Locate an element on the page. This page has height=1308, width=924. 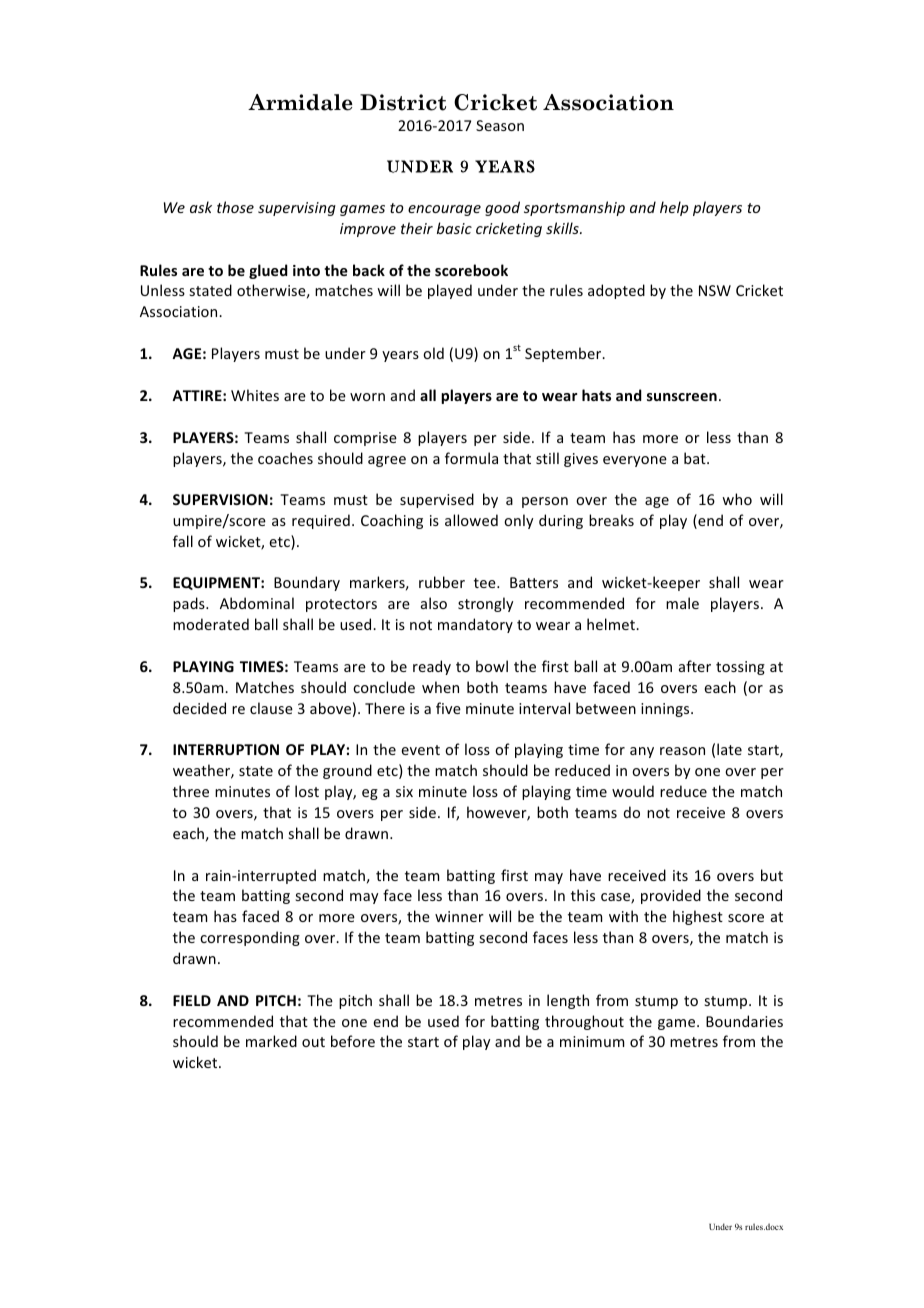
marked is located at coordinates (271, 1041).
